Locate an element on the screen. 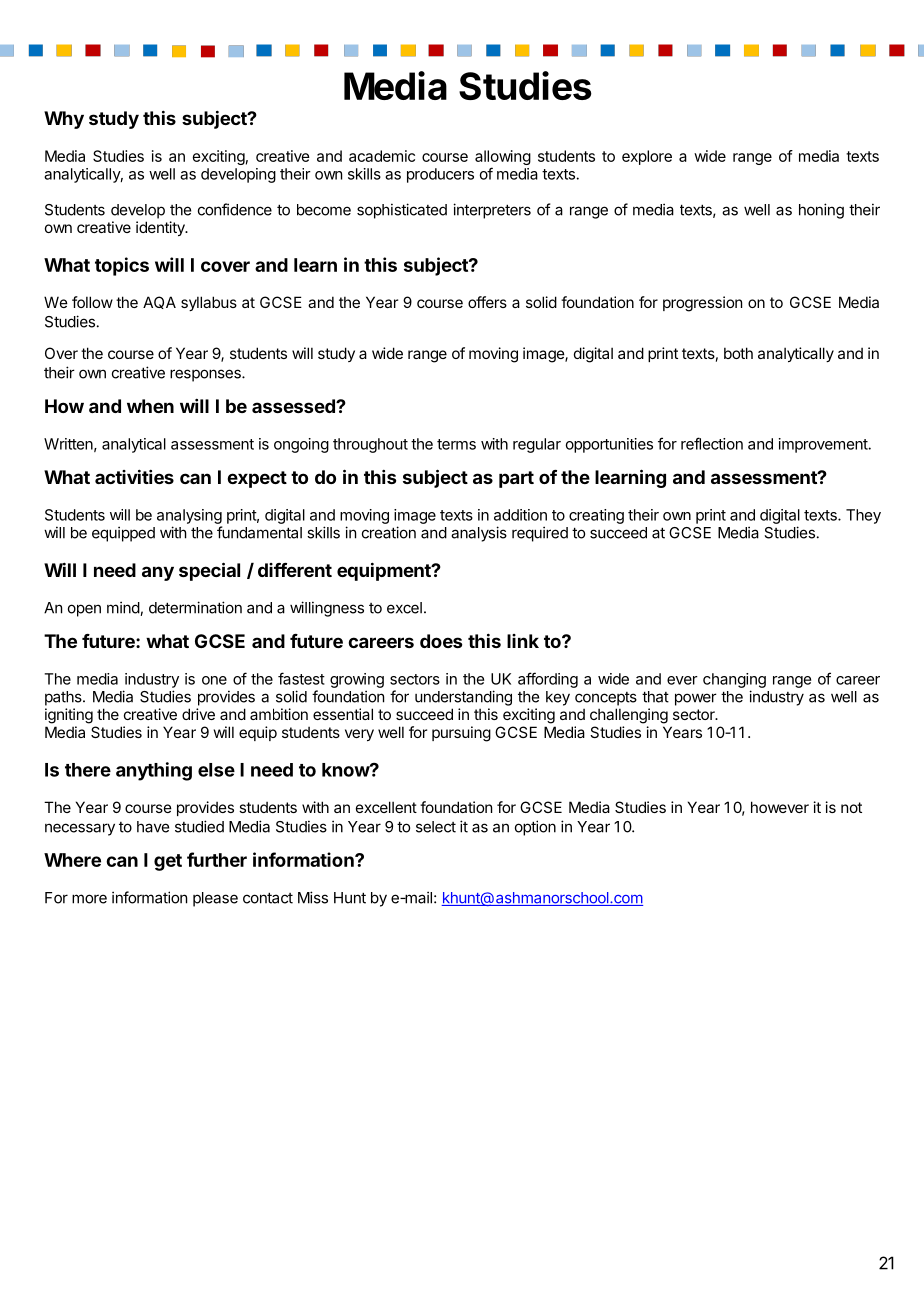 The image size is (924, 1308). allowing is located at coordinates (503, 159).
